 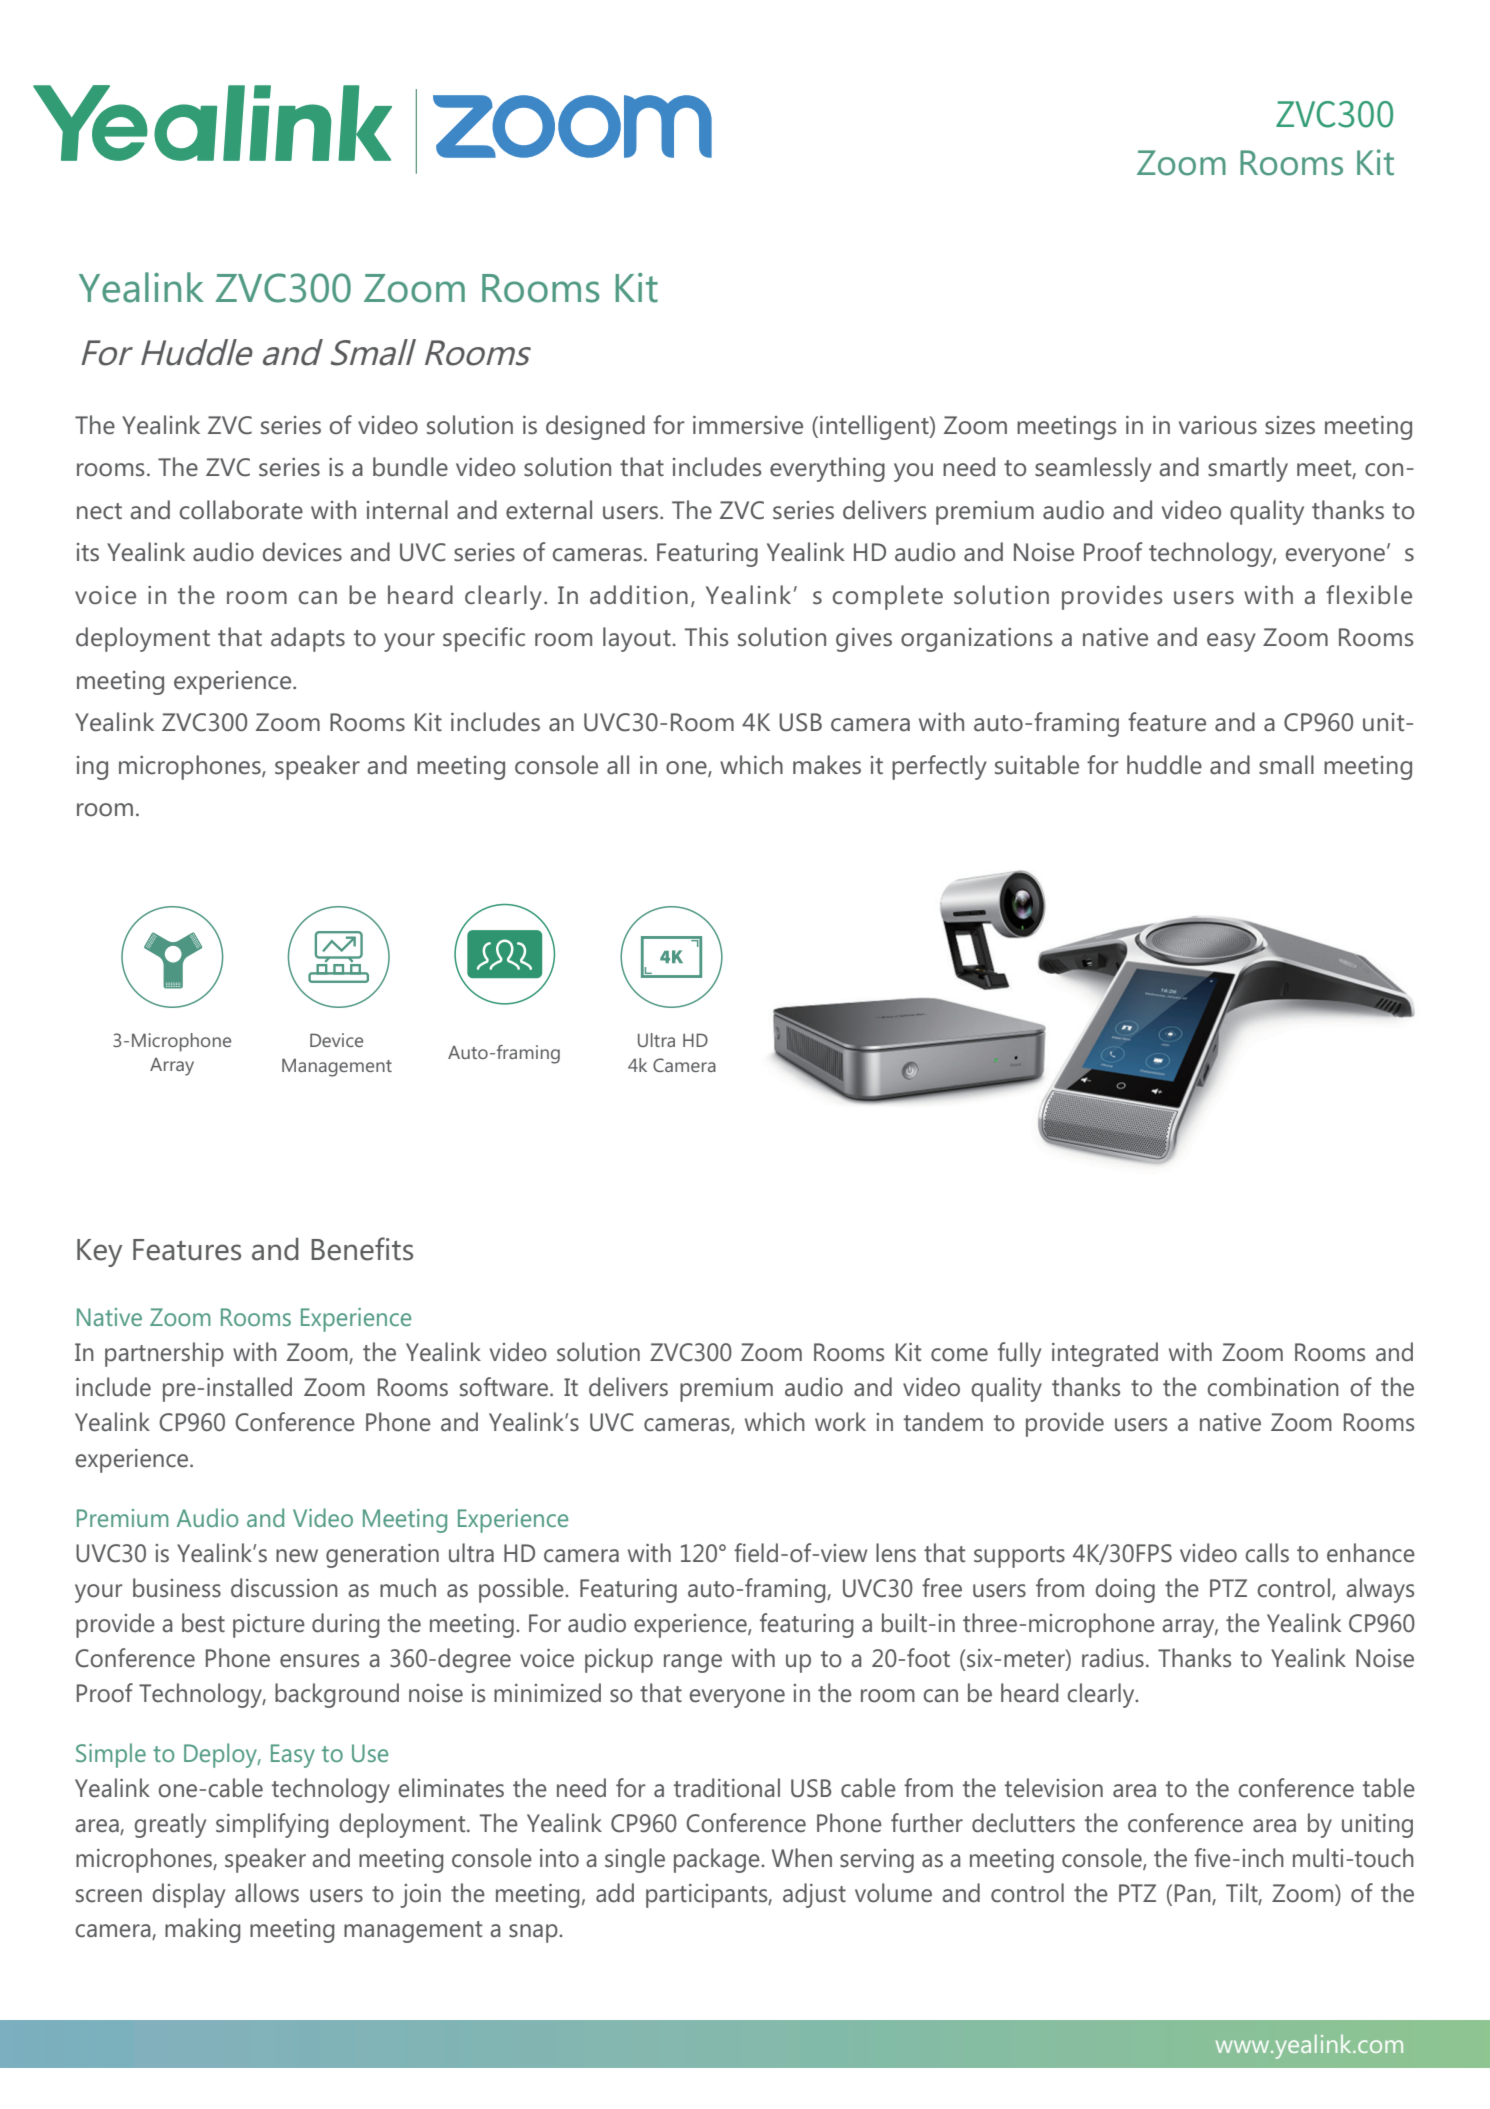 I want to click on makes, so click(x=827, y=765).
